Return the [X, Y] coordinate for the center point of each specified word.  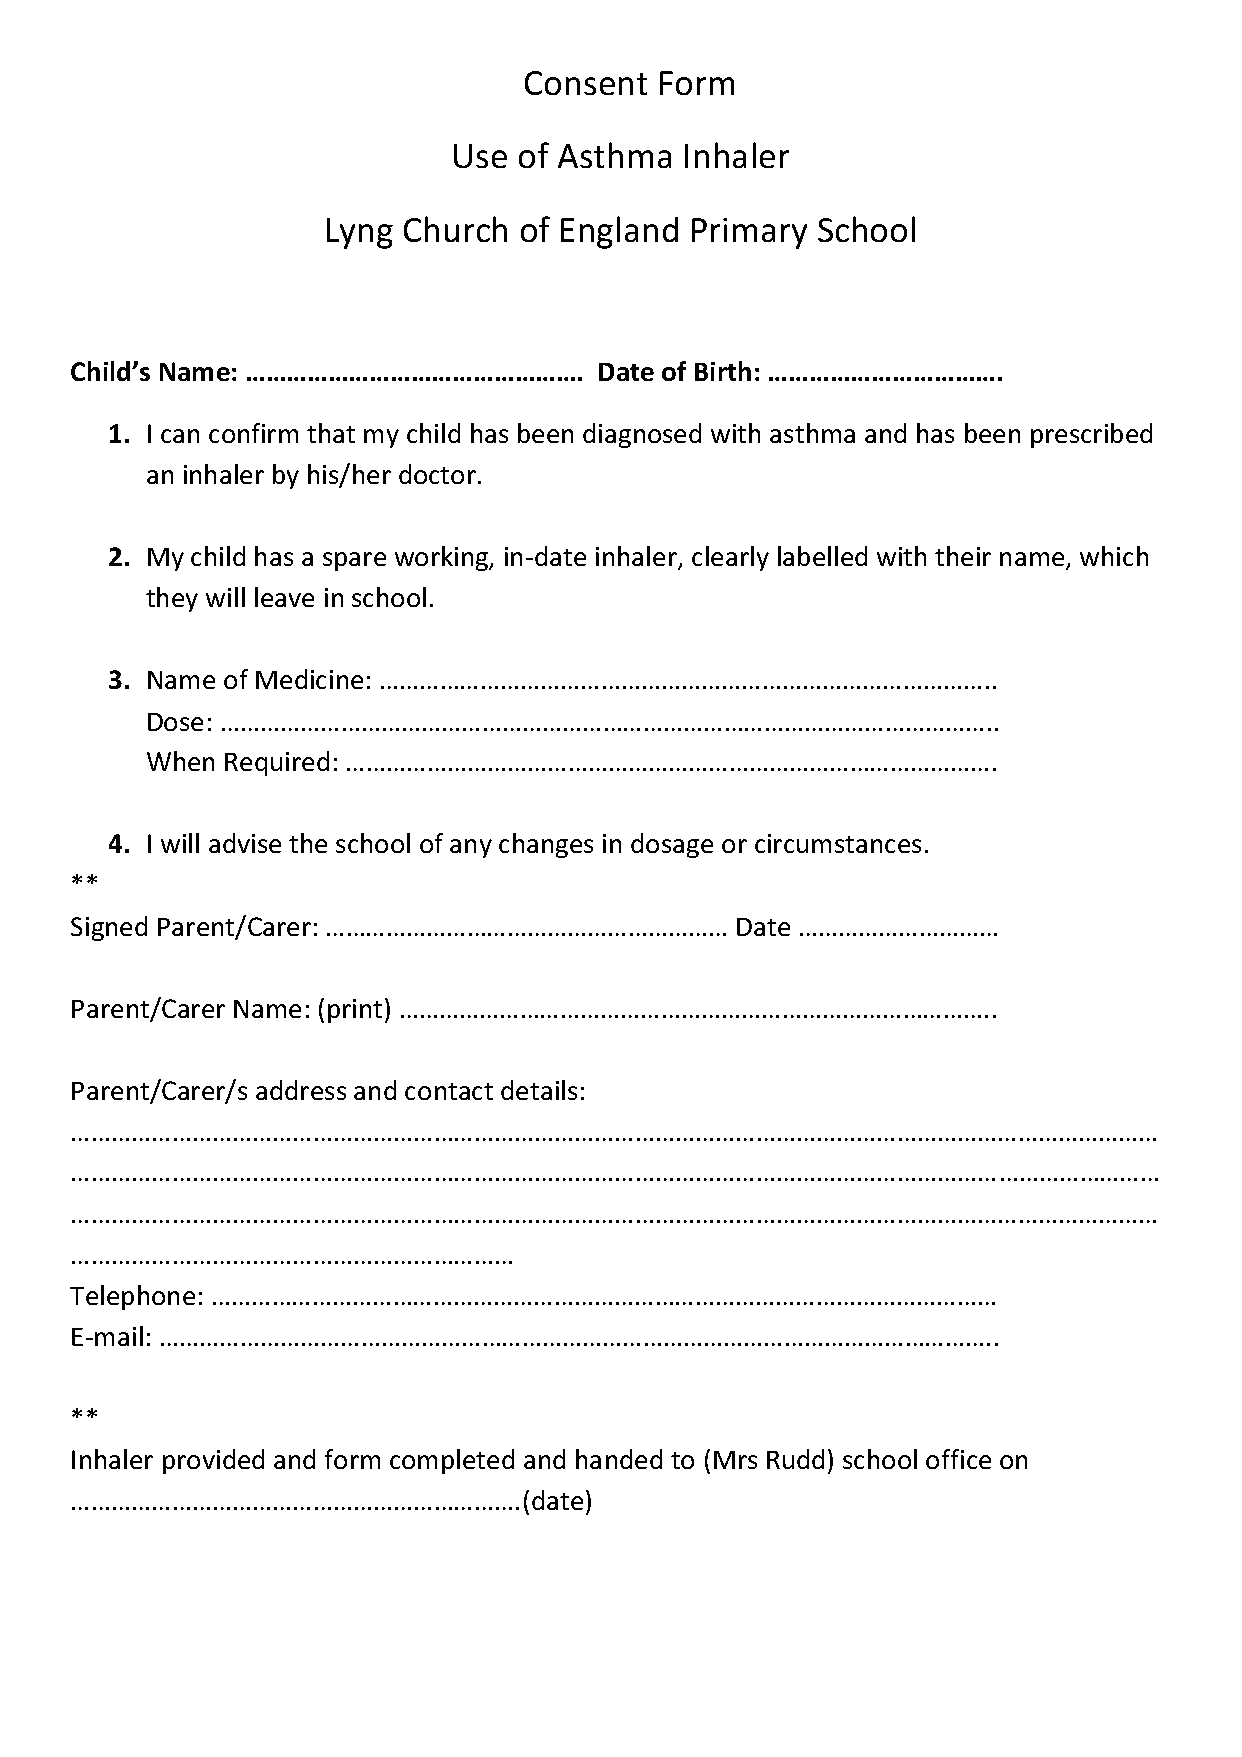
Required [277, 763]
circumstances [838, 843]
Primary [749, 233]
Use [480, 156]
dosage [672, 845]
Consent [586, 83]
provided [213, 1461]
